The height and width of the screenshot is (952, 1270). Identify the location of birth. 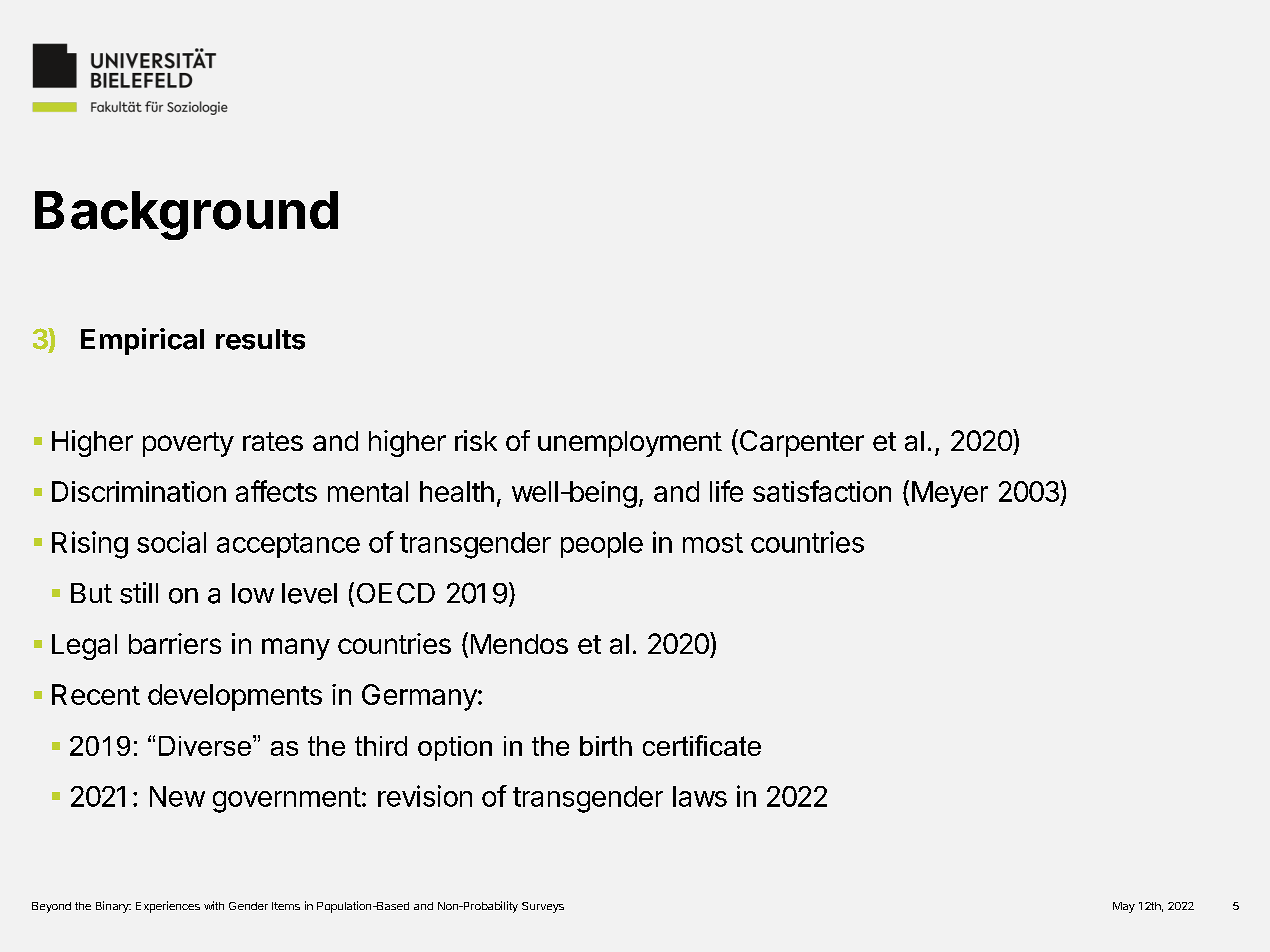
(606, 746).
